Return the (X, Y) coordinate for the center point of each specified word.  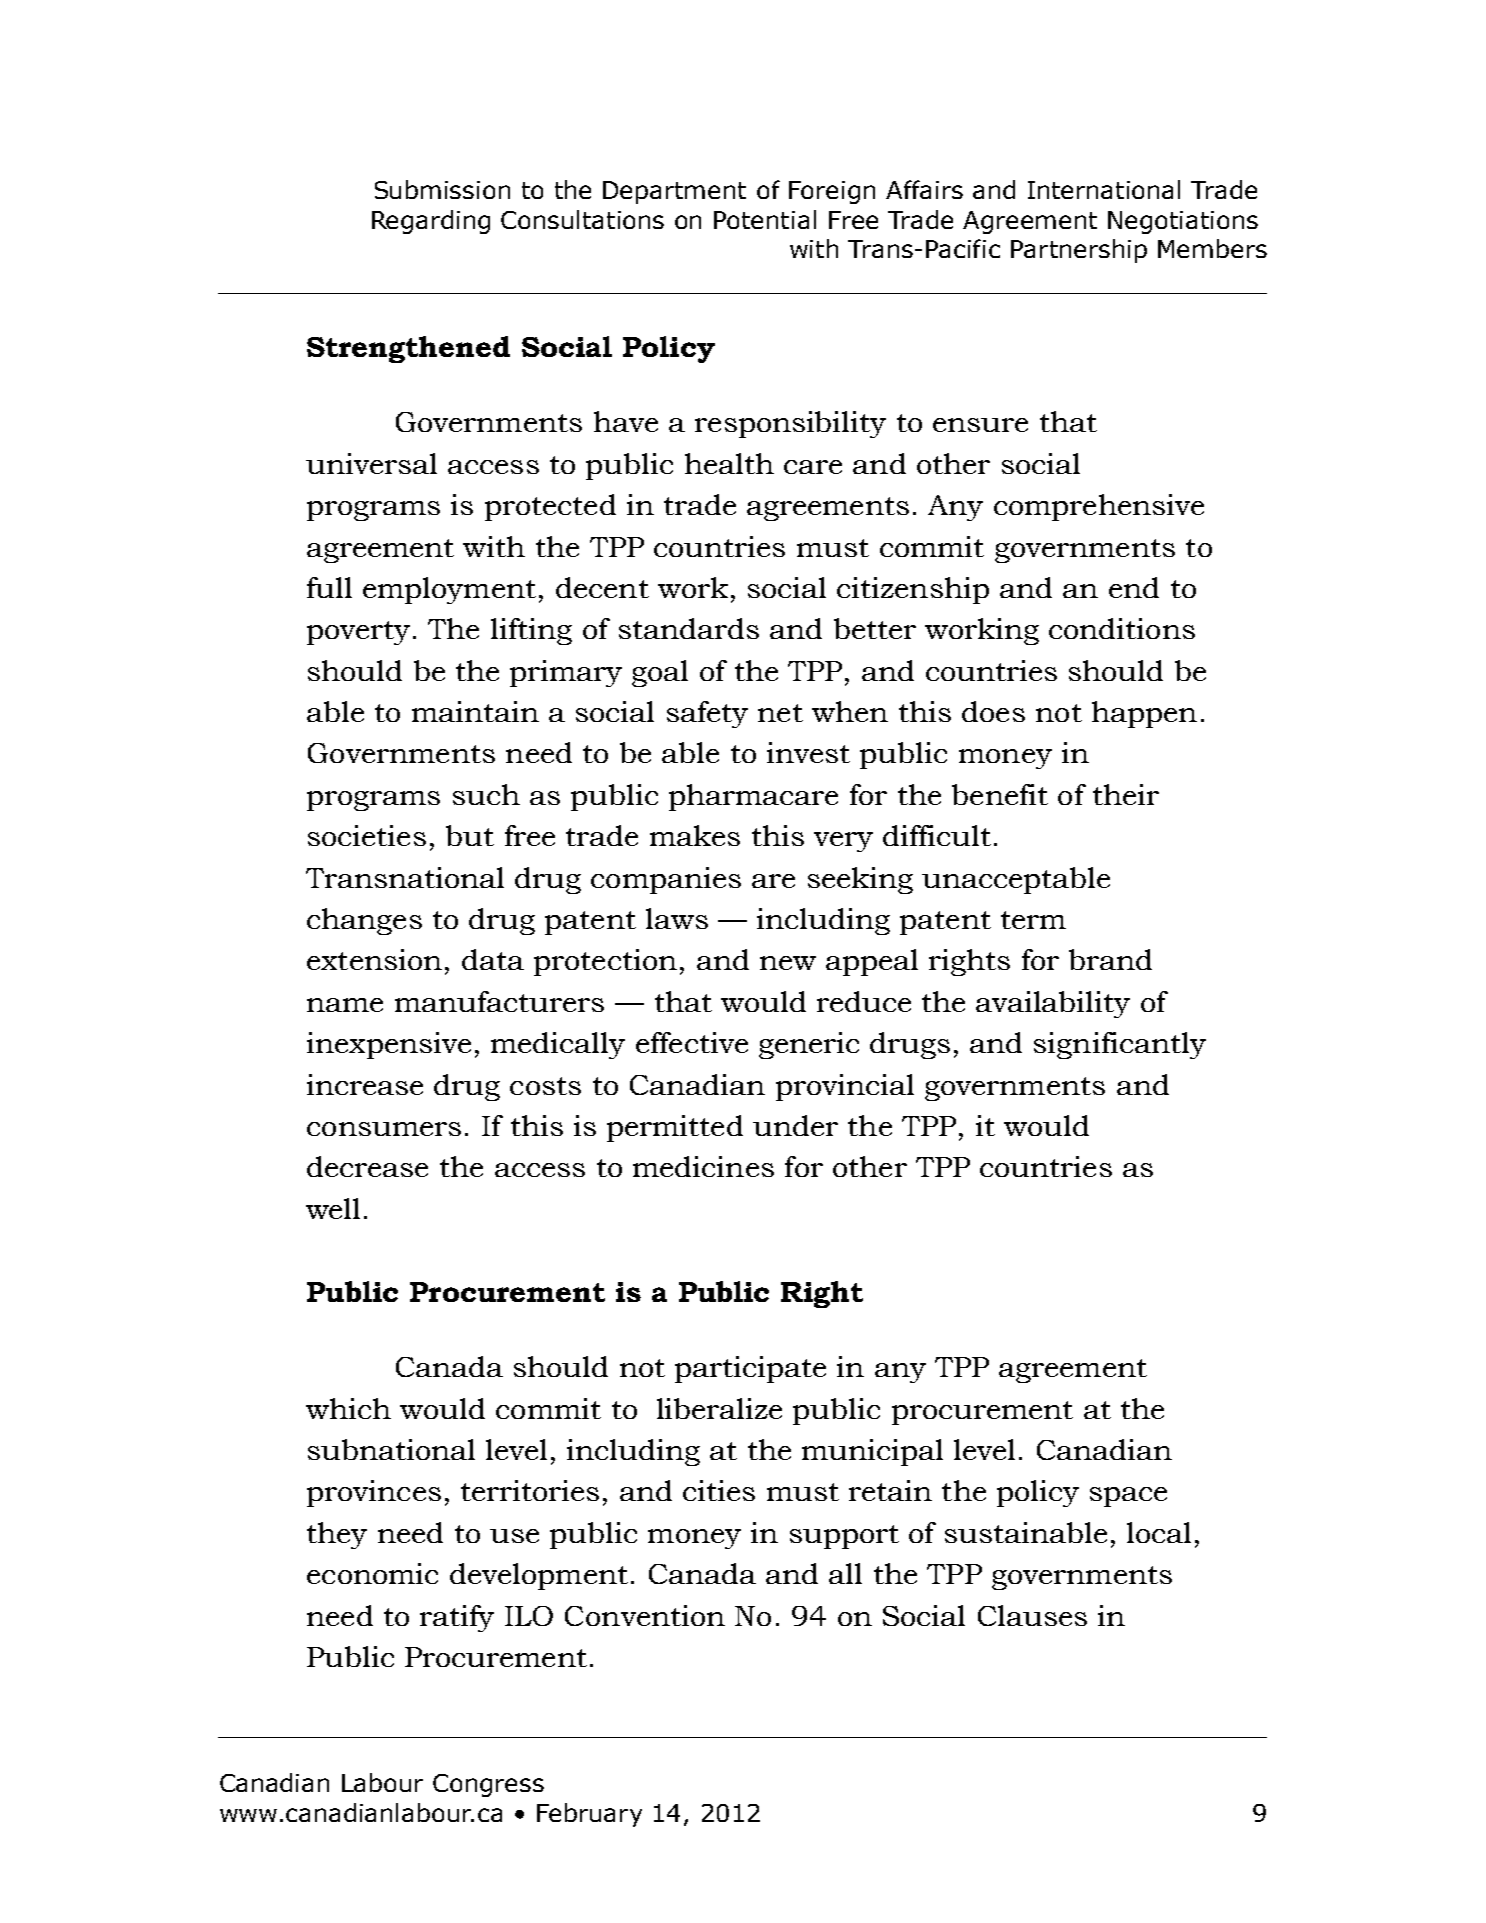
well (333, 1208)
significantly (1120, 1045)
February (589, 1815)
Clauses (1032, 1615)
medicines (703, 1166)
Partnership (1079, 251)
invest (808, 752)
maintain (475, 711)
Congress (488, 1785)
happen (1144, 714)
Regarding (431, 222)
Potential (765, 219)
